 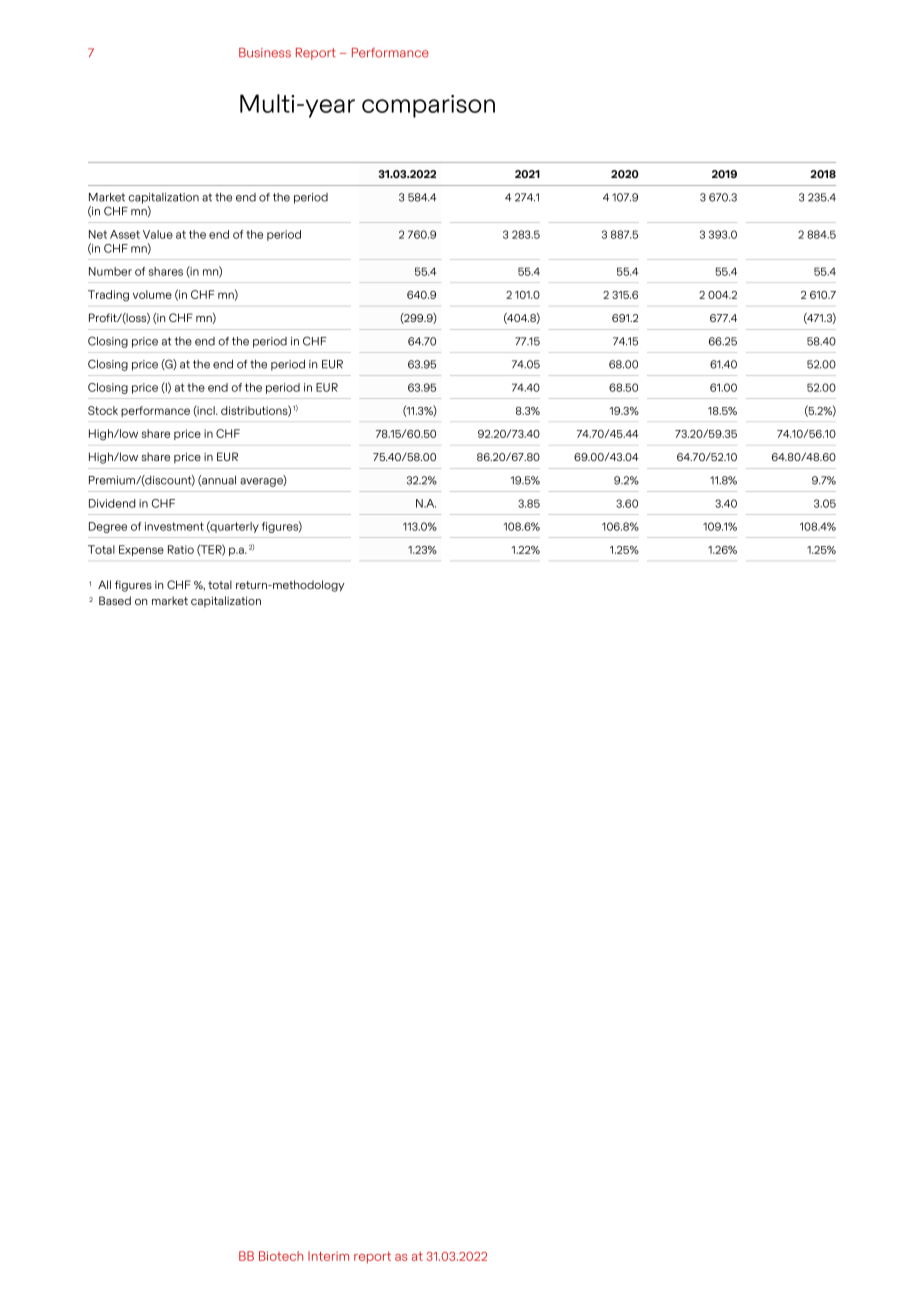 I want to click on Dividend, so click(x=112, y=503).
